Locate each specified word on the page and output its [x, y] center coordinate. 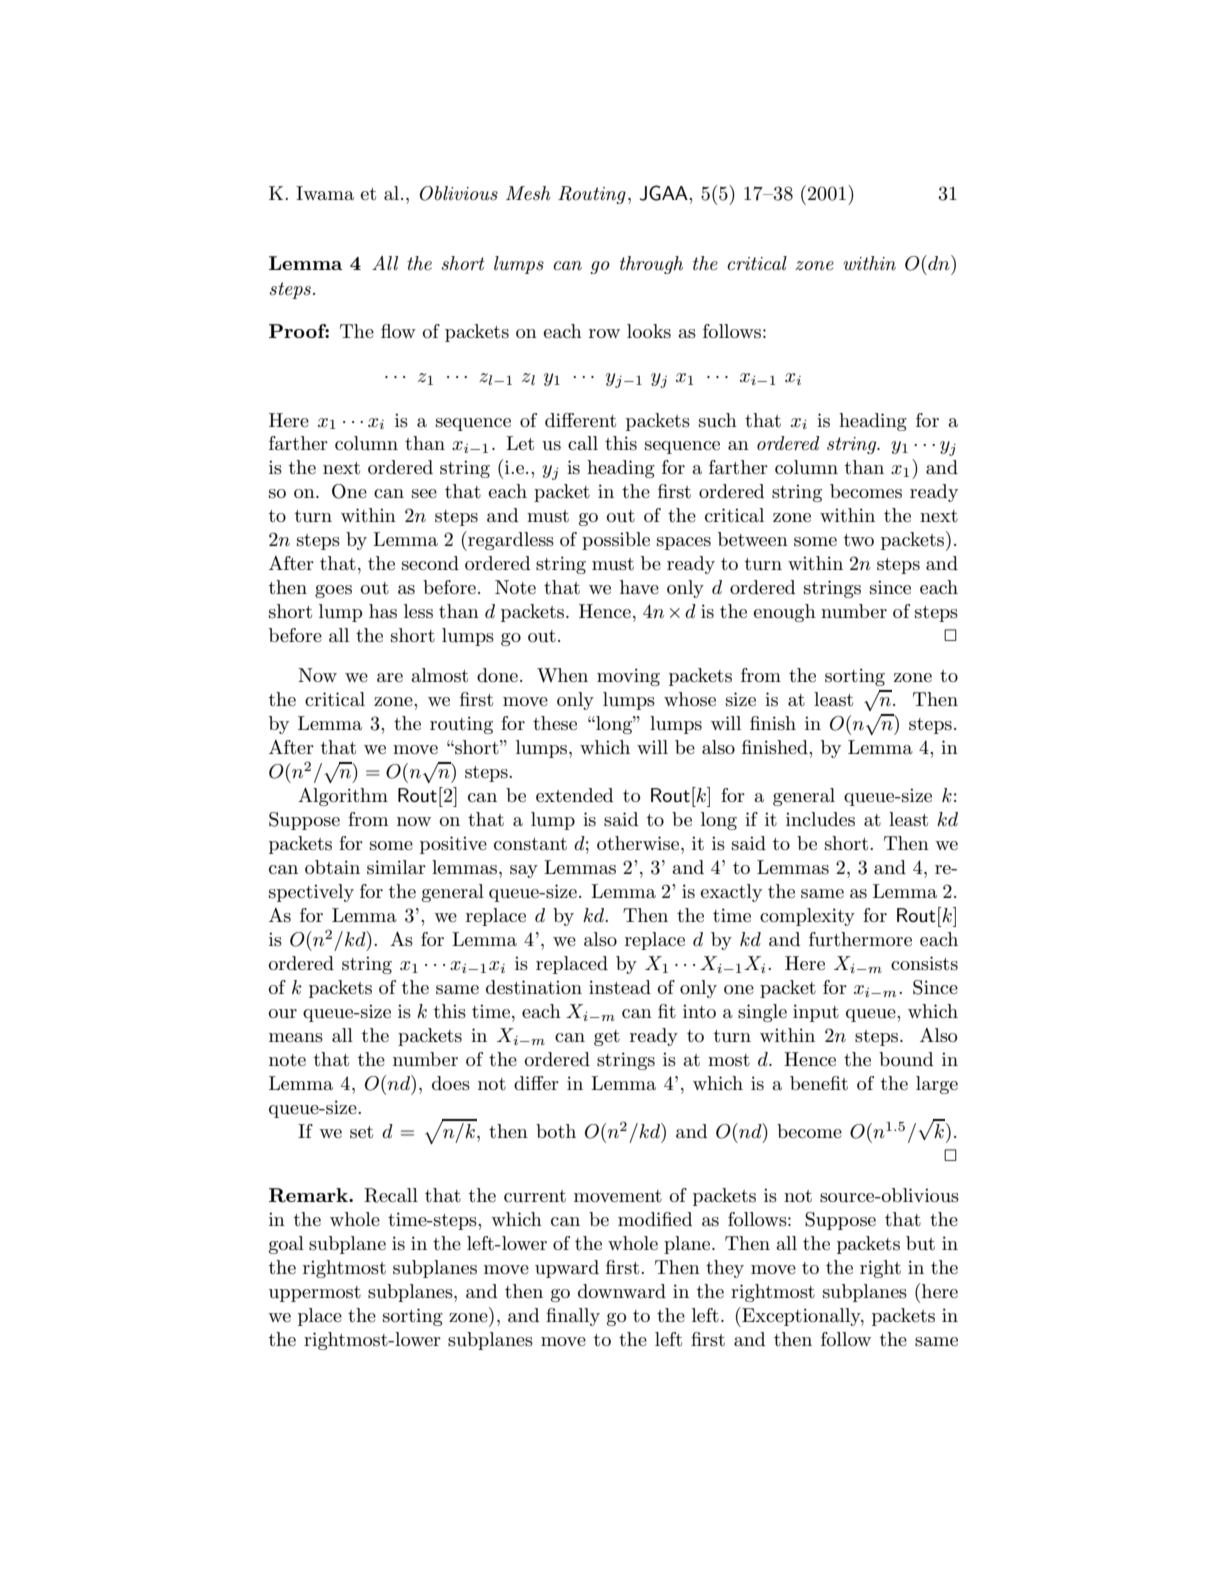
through [651, 265]
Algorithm [343, 797]
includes [820, 819]
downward [622, 1291]
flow [398, 331]
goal [286, 1245]
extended [574, 795]
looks [649, 331]
